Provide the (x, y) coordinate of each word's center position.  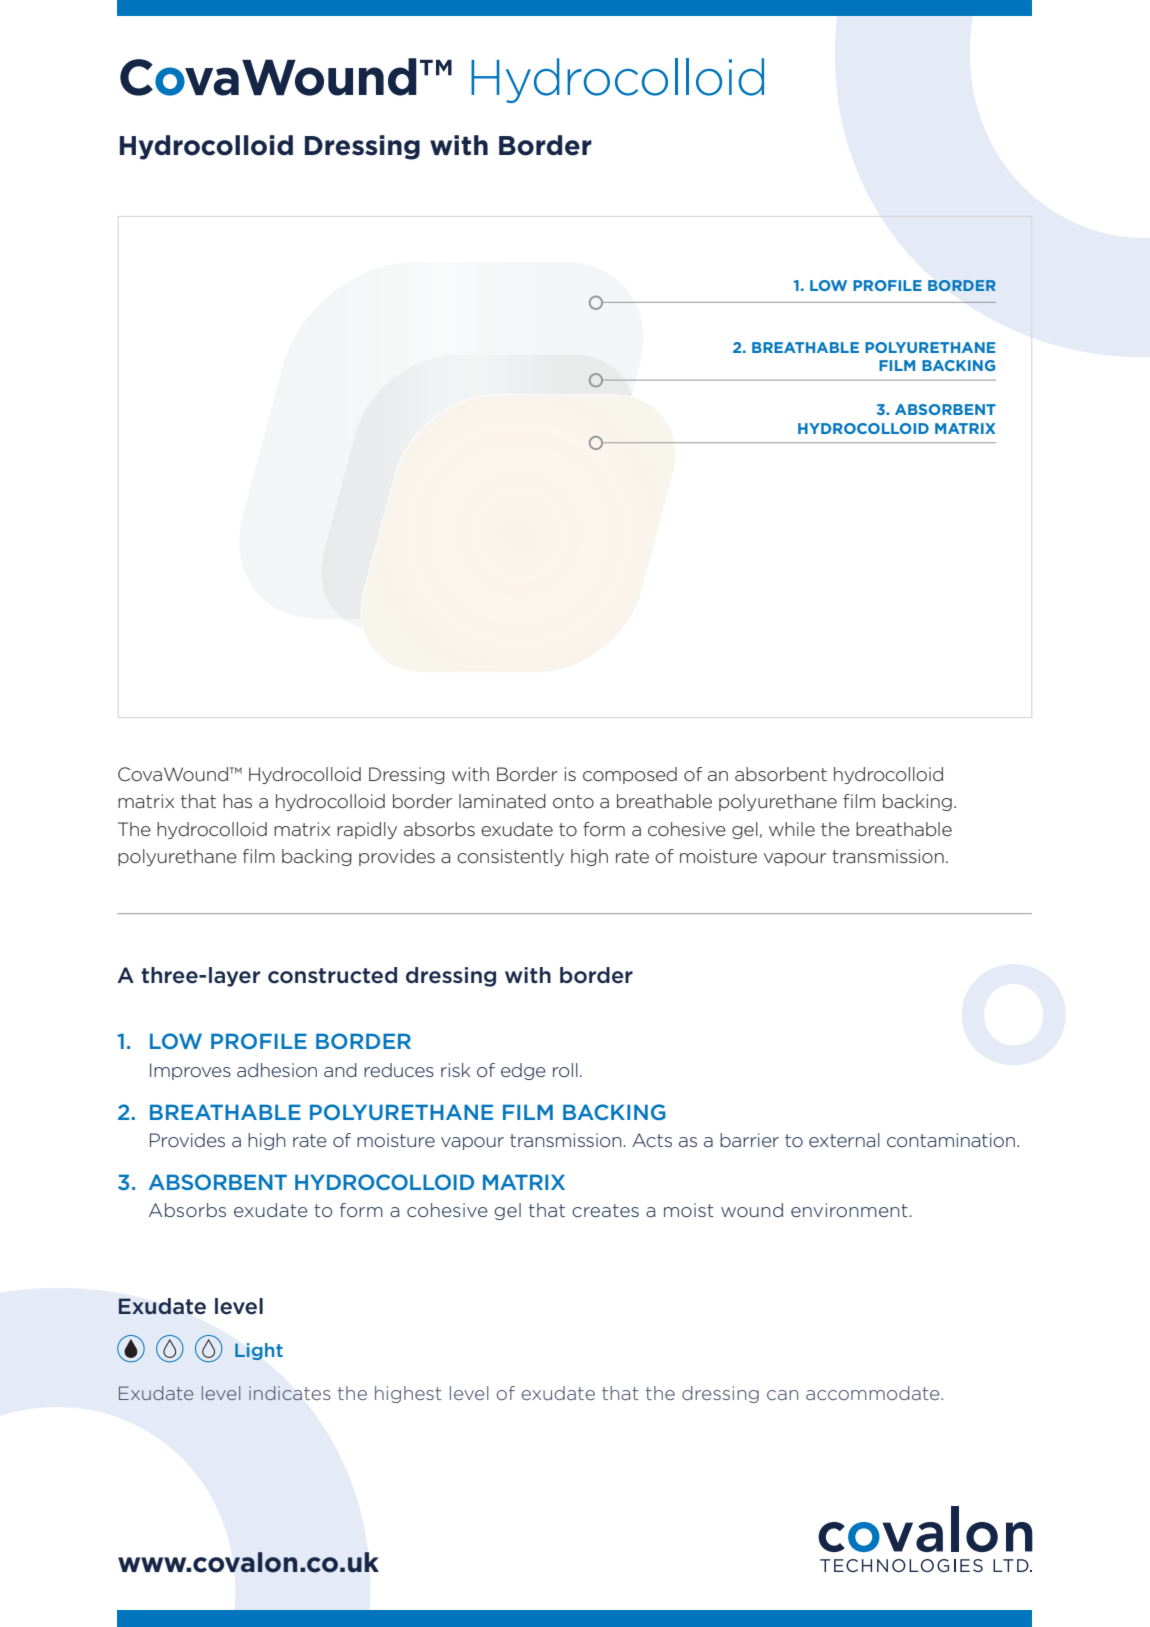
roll (565, 1070)
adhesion (277, 1070)
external (844, 1140)
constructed (332, 975)
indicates (289, 1393)
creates (605, 1210)
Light (259, 1351)
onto (573, 802)
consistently (510, 857)
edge (523, 1071)
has (237, 801)
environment (849, 1210)
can (782, 1395)
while (792, 829)
